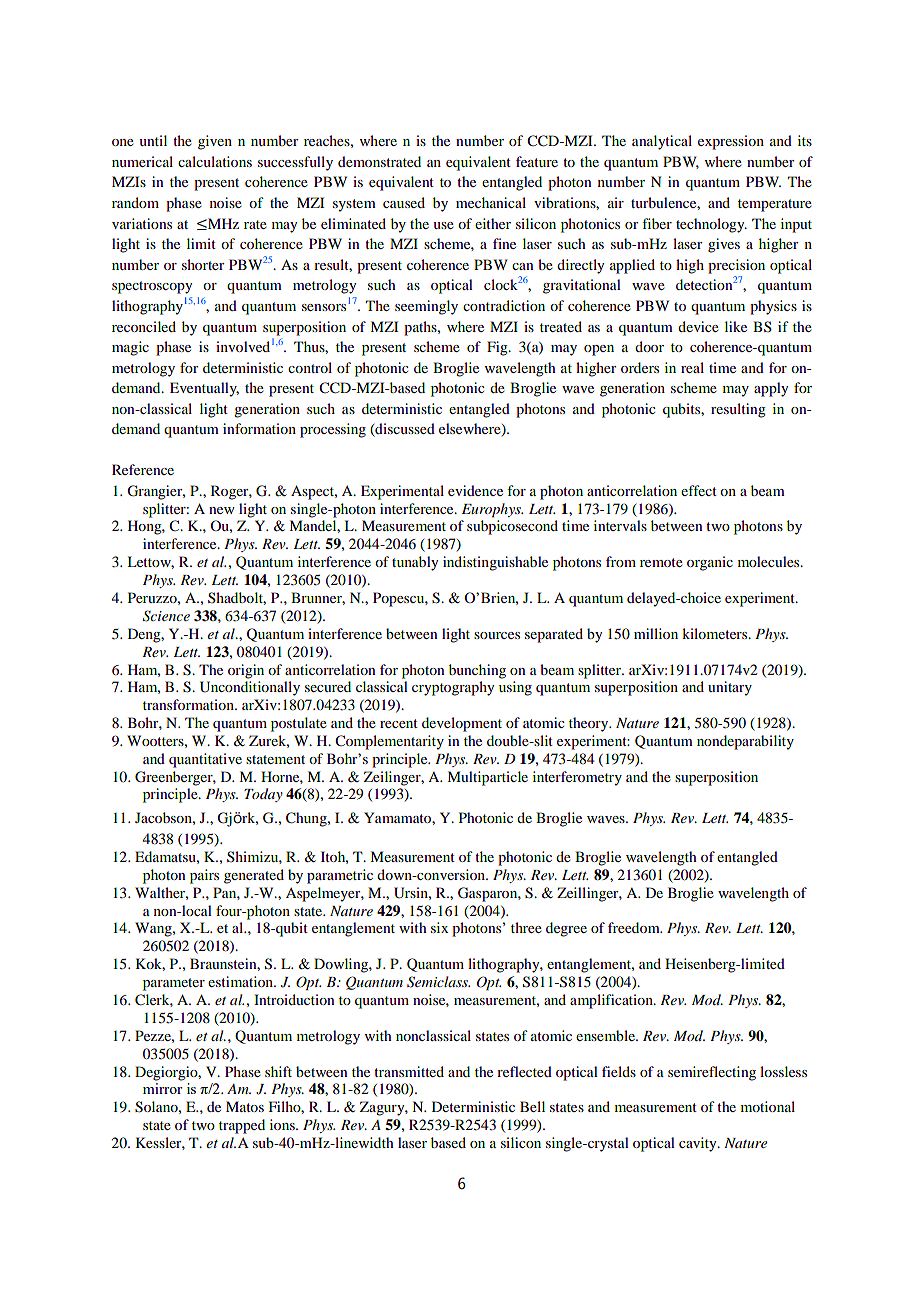 Image resolution: width=924 pixels, height=1308 pixels. What do you see at coordinates (242, 1126) in the page?
I see `trapped` at bounding box center [242, 1126].
